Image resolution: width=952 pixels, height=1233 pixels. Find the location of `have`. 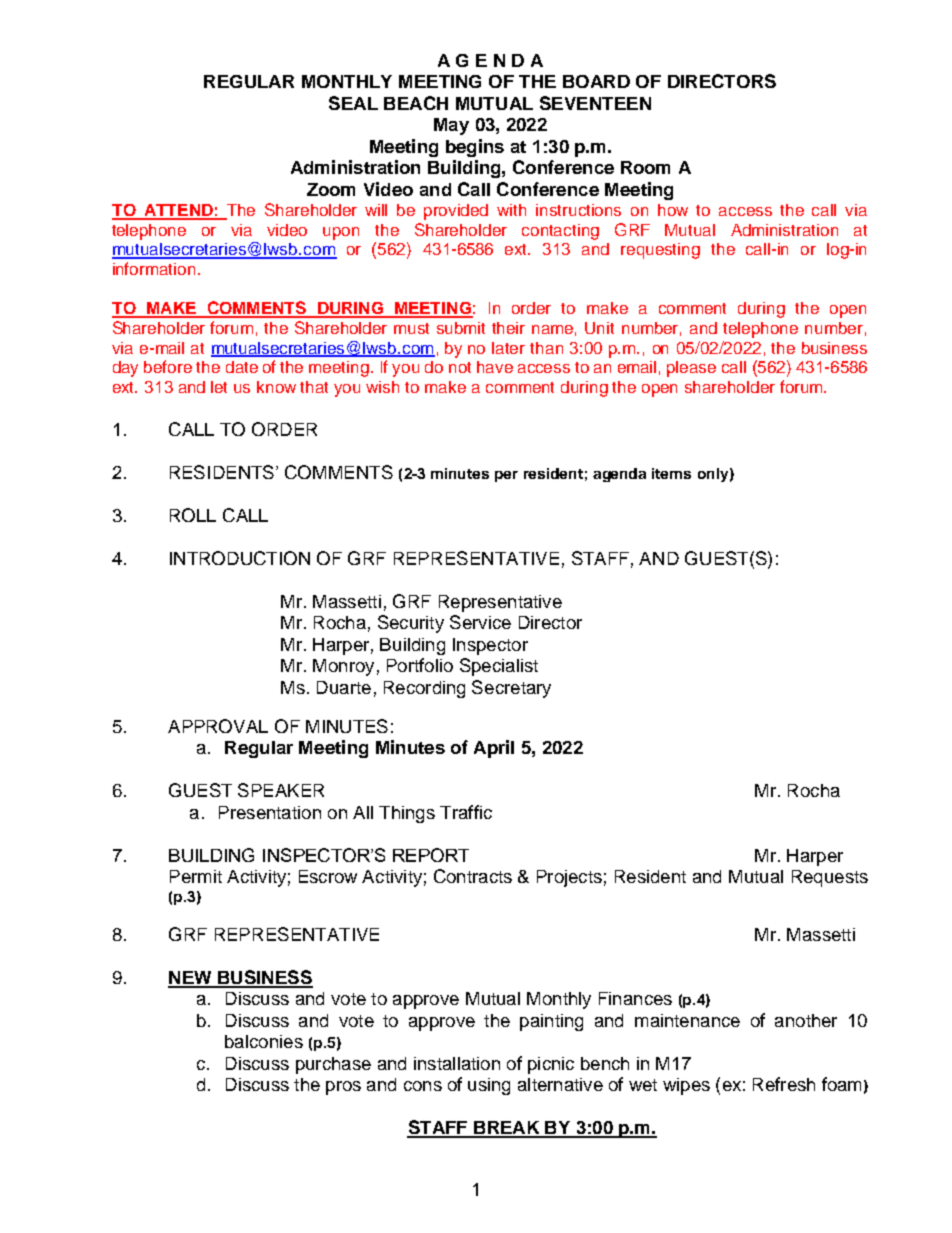

have is located at coordinates (495, 367).
